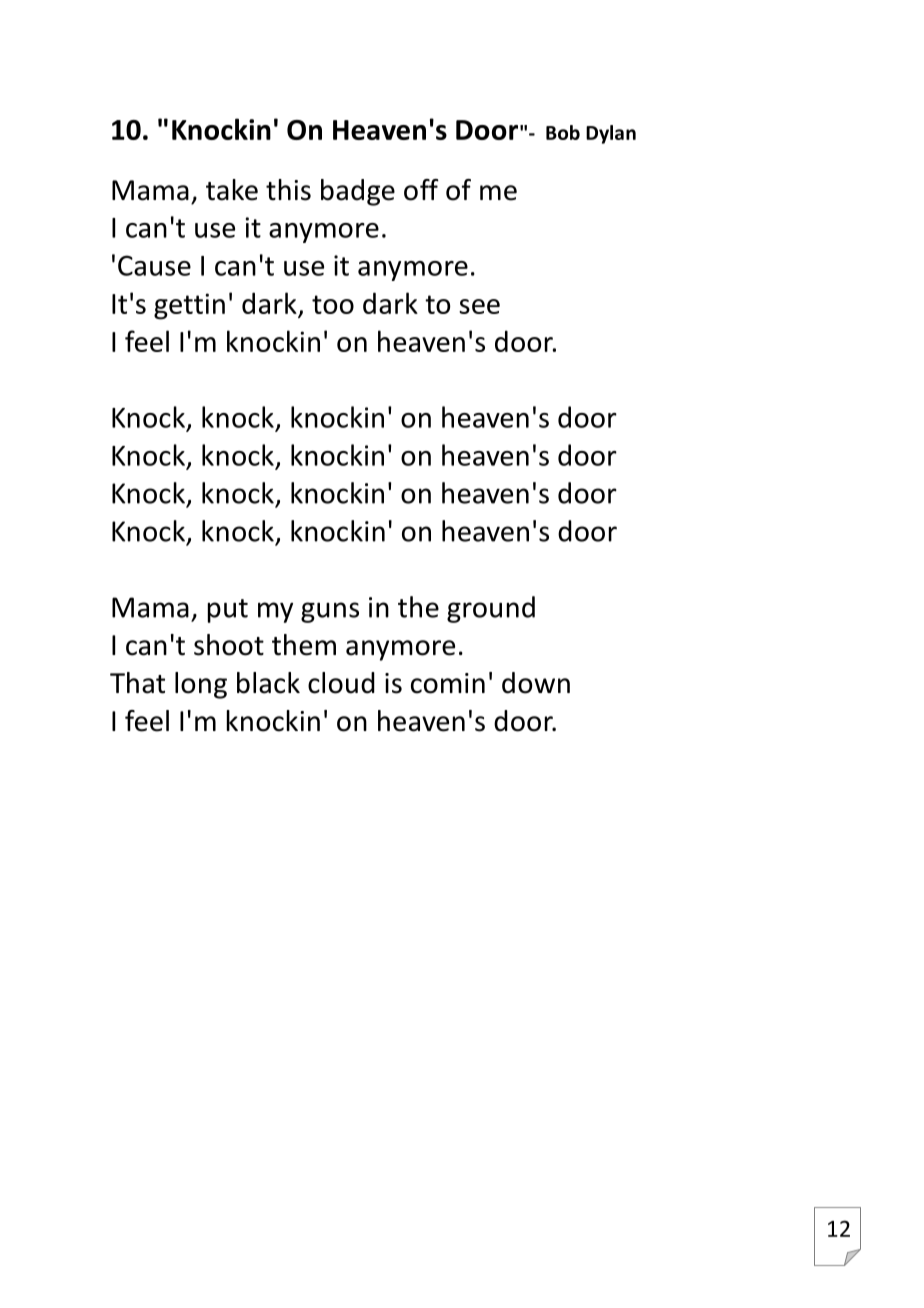 This image has height=1308, width=924. What do you see at coordinates (232, 190) in the image?
I see `take` at bounding box center [232, 190].
